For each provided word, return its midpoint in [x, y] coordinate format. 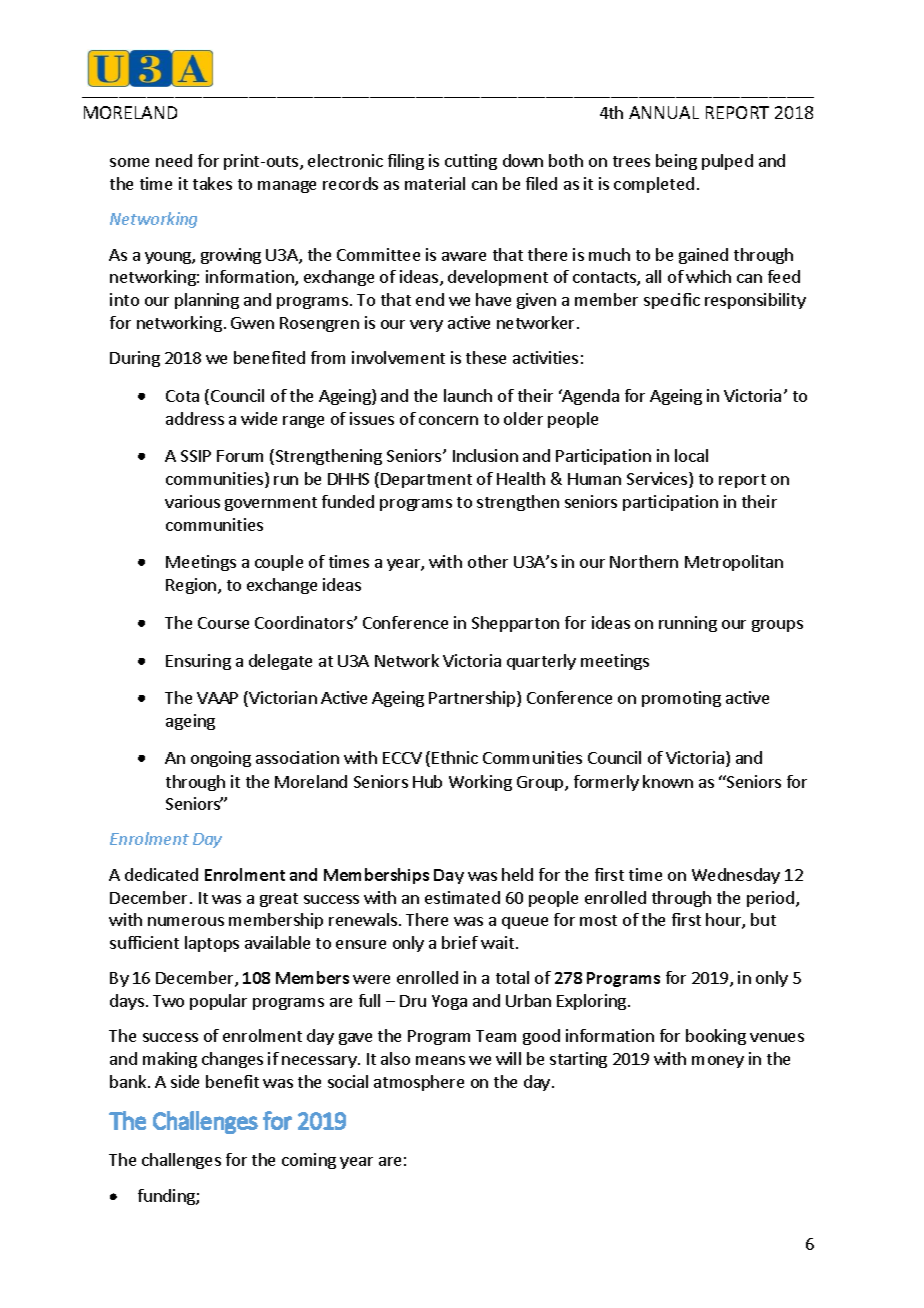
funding [167, 1197]
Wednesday [736, 876]
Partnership [473, 699]
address [195, 418]
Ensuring [198, 662]
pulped [727, 162]
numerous [186, 921]
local [691, 455]
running [688, 624]
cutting [471, 162]
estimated [462, 897]
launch [468, 395]
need [174, 160]
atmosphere [419, 1083]
